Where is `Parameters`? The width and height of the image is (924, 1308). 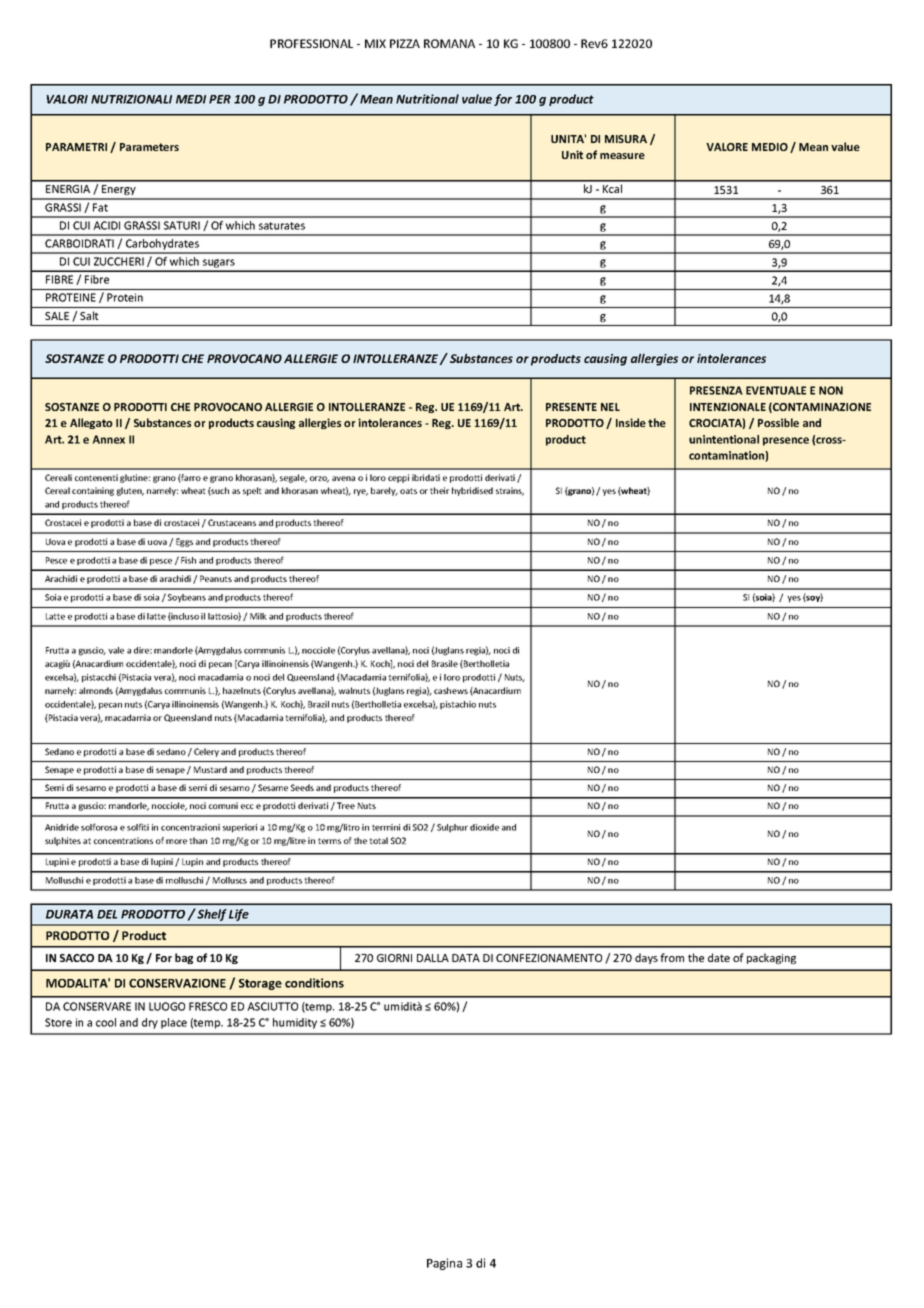
Parameters is located at coordinates (149, 147).
